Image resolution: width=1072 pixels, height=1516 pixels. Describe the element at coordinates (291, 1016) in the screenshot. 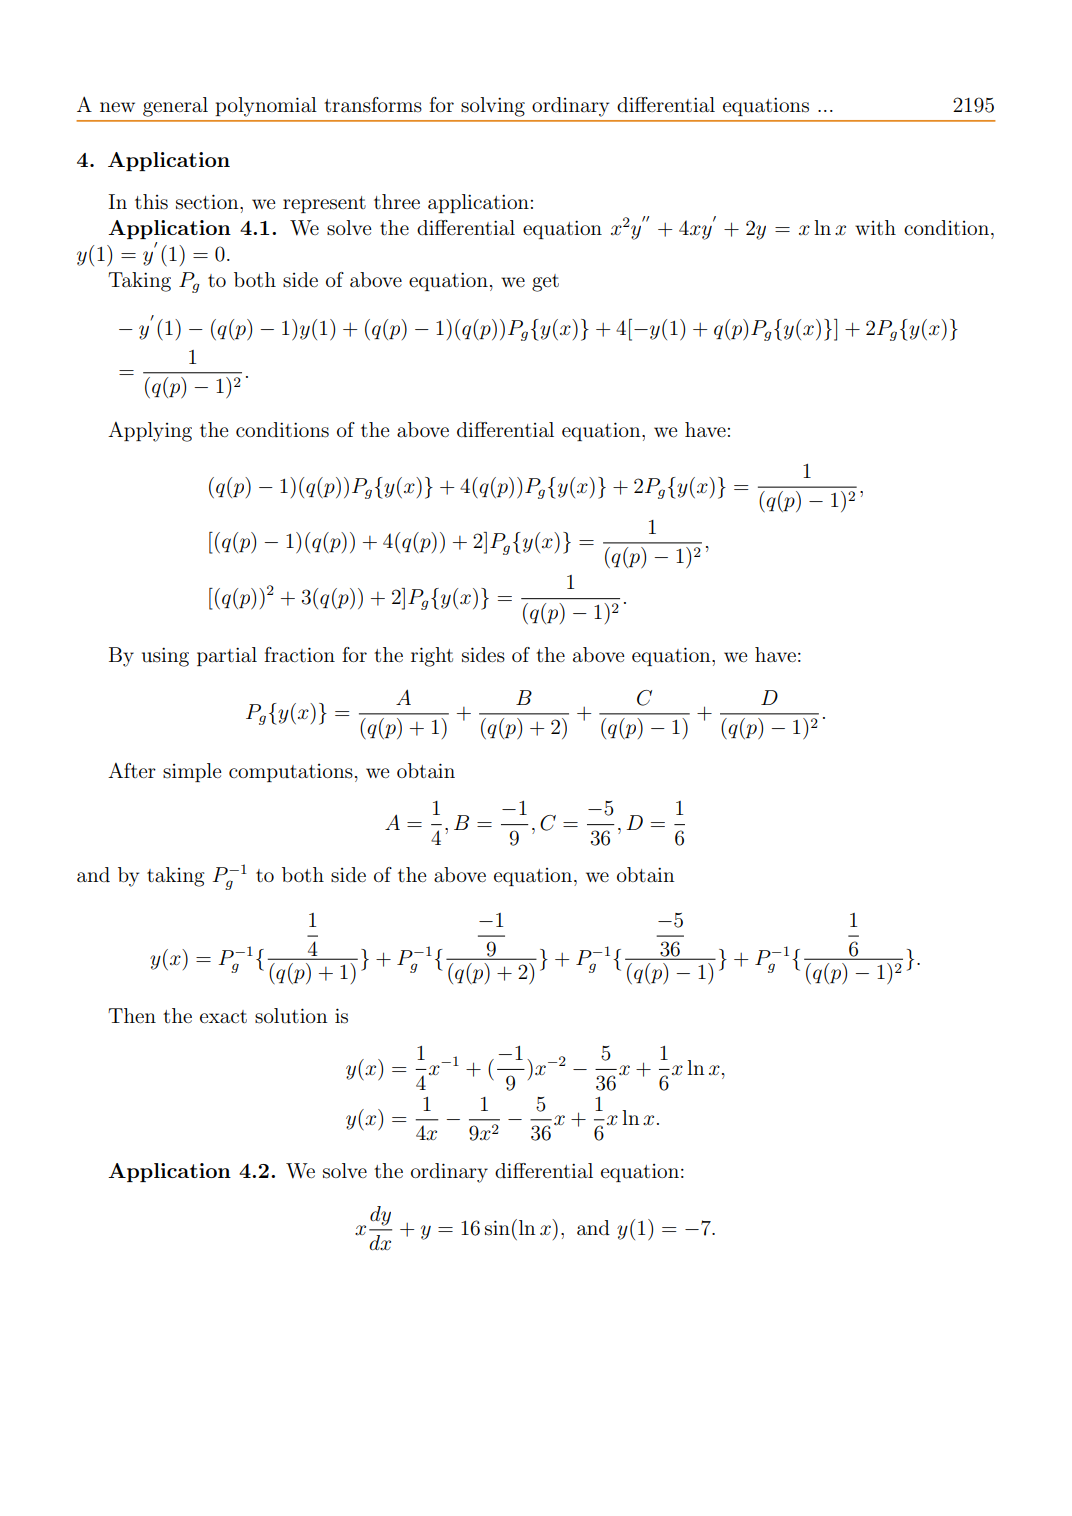

I see `solution` at that location.
